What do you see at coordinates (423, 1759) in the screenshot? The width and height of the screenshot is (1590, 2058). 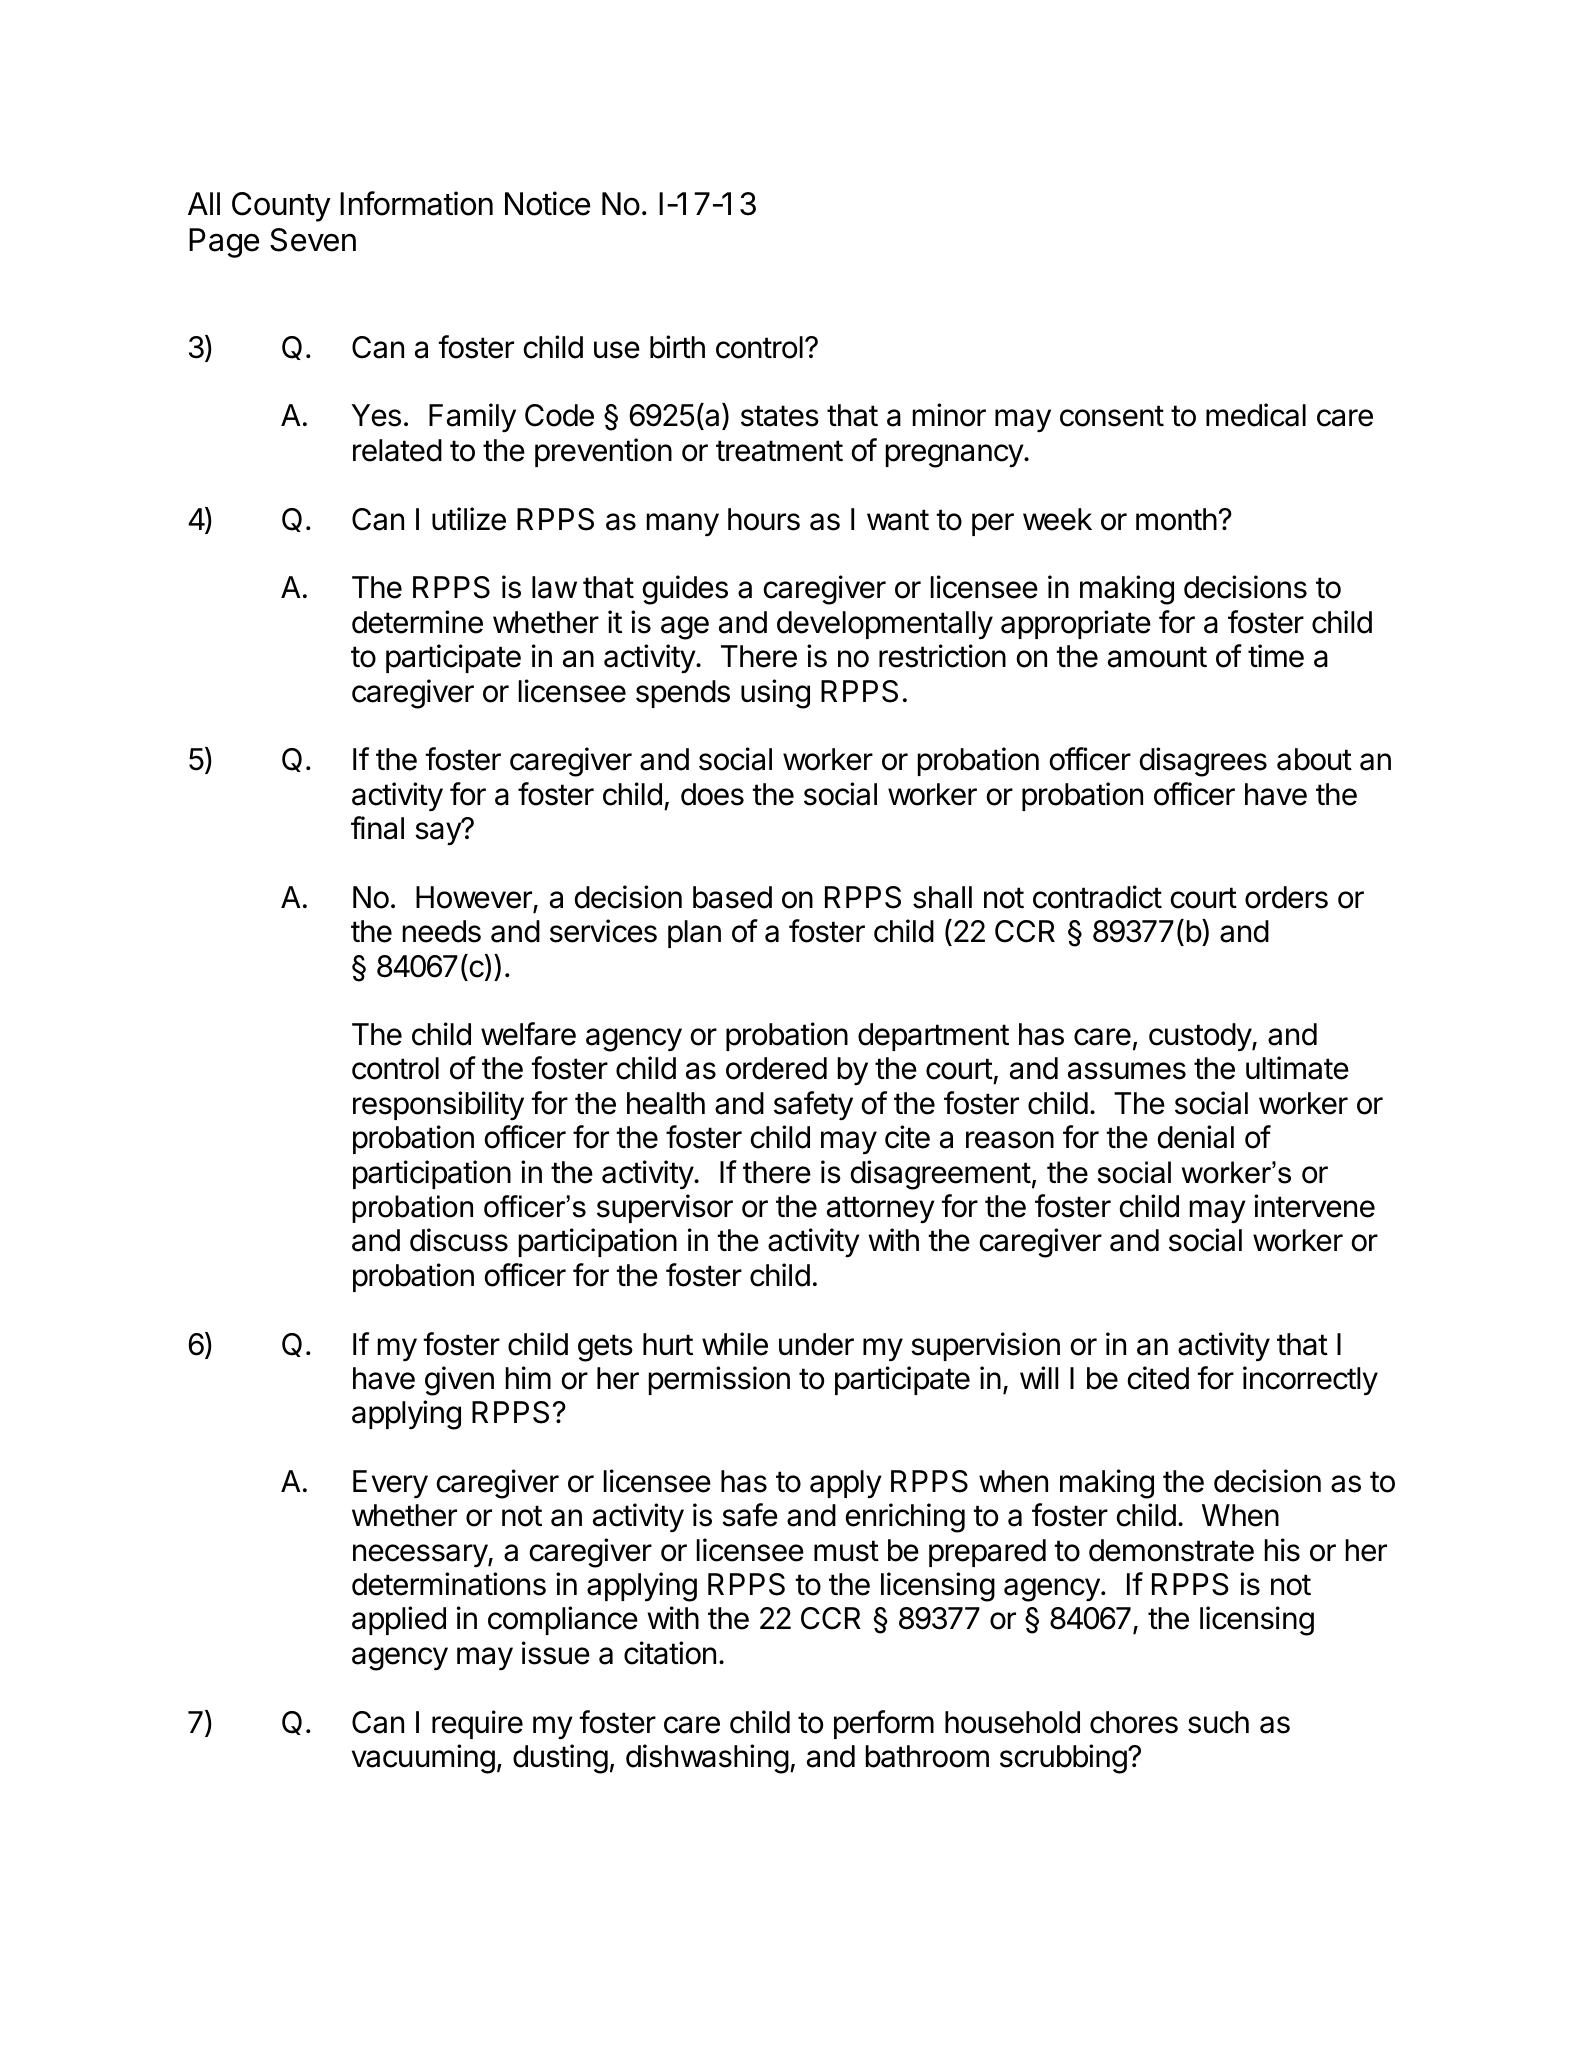 I see `vacuuming` at bounding box center [423, 1759].
